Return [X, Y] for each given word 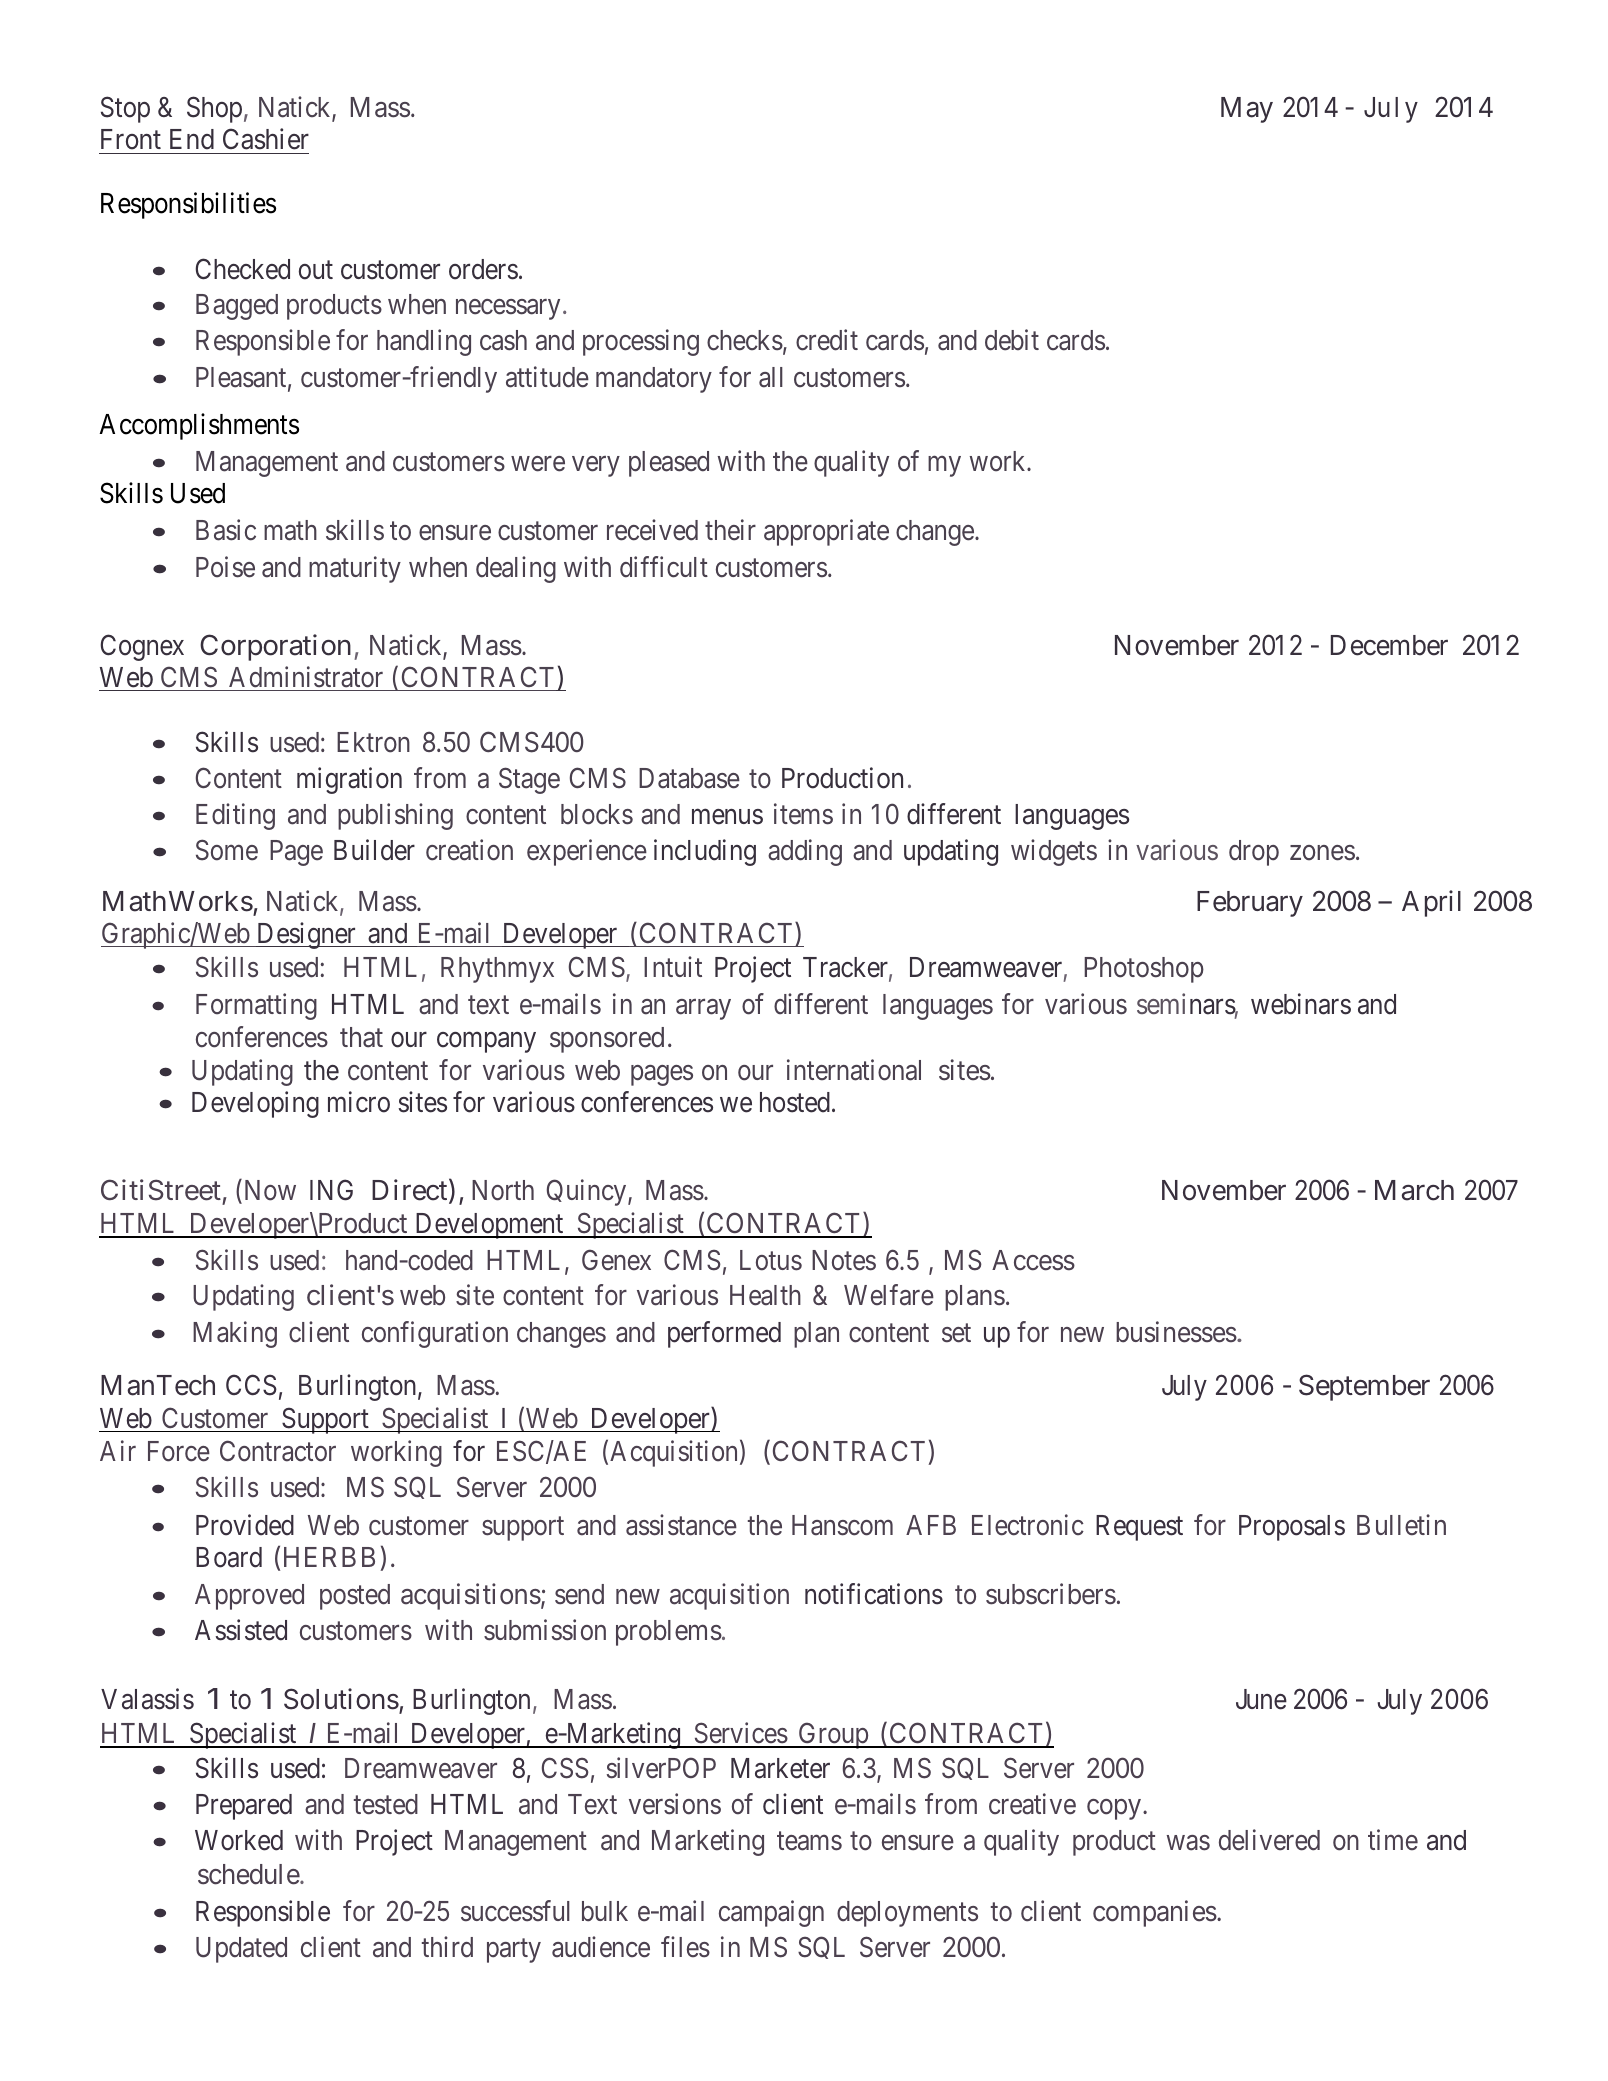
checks [745, 340]
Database [689, 778]
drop [1254, 853]
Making [235, 1334]
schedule [249, 1874]
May [1247, 110]
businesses [1176, 1332]
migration [349, 780]
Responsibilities [188, 205]
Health [765, 1295]
